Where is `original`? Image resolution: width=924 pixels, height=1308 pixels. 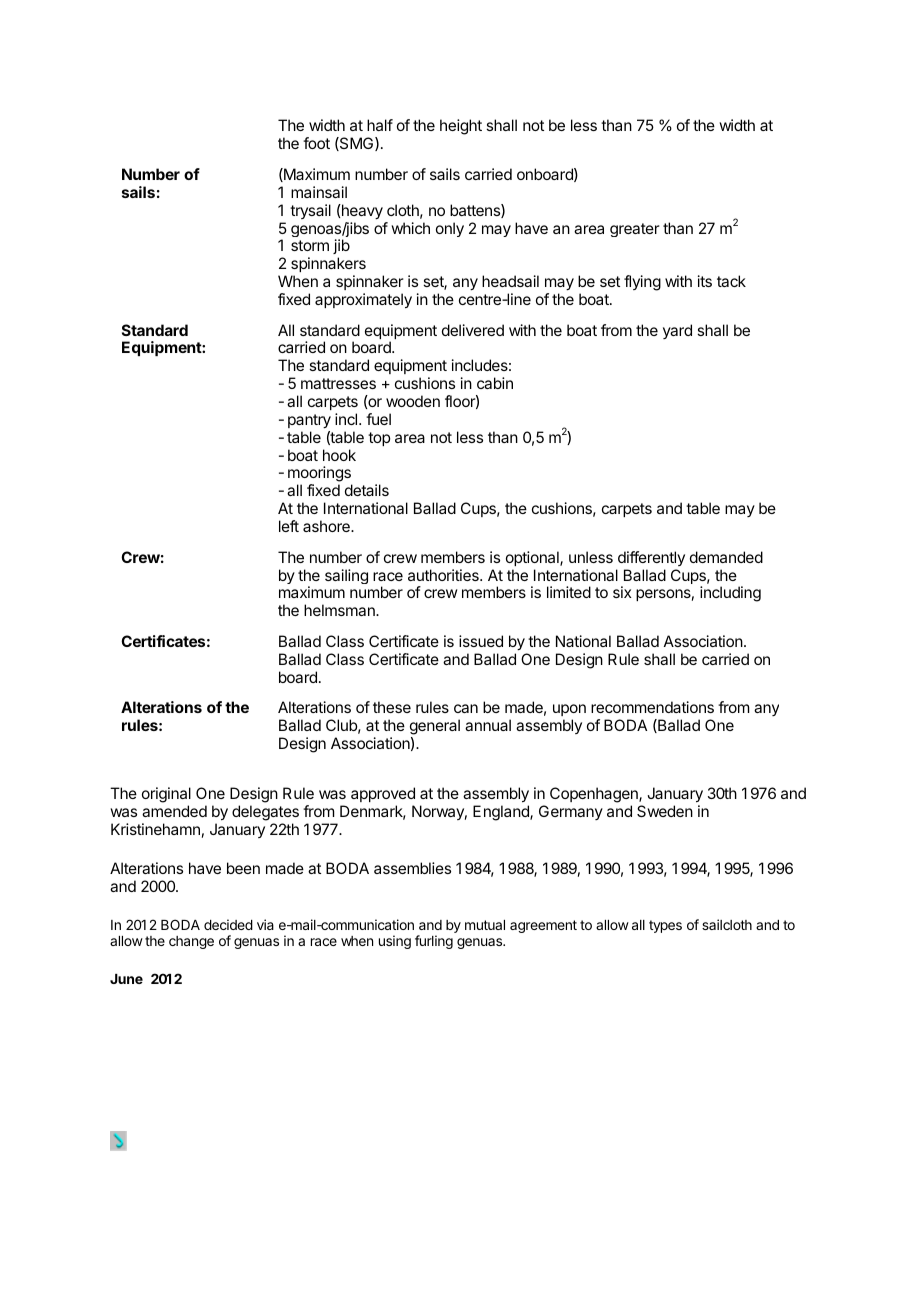 original is located at coordinates (166, 795).
